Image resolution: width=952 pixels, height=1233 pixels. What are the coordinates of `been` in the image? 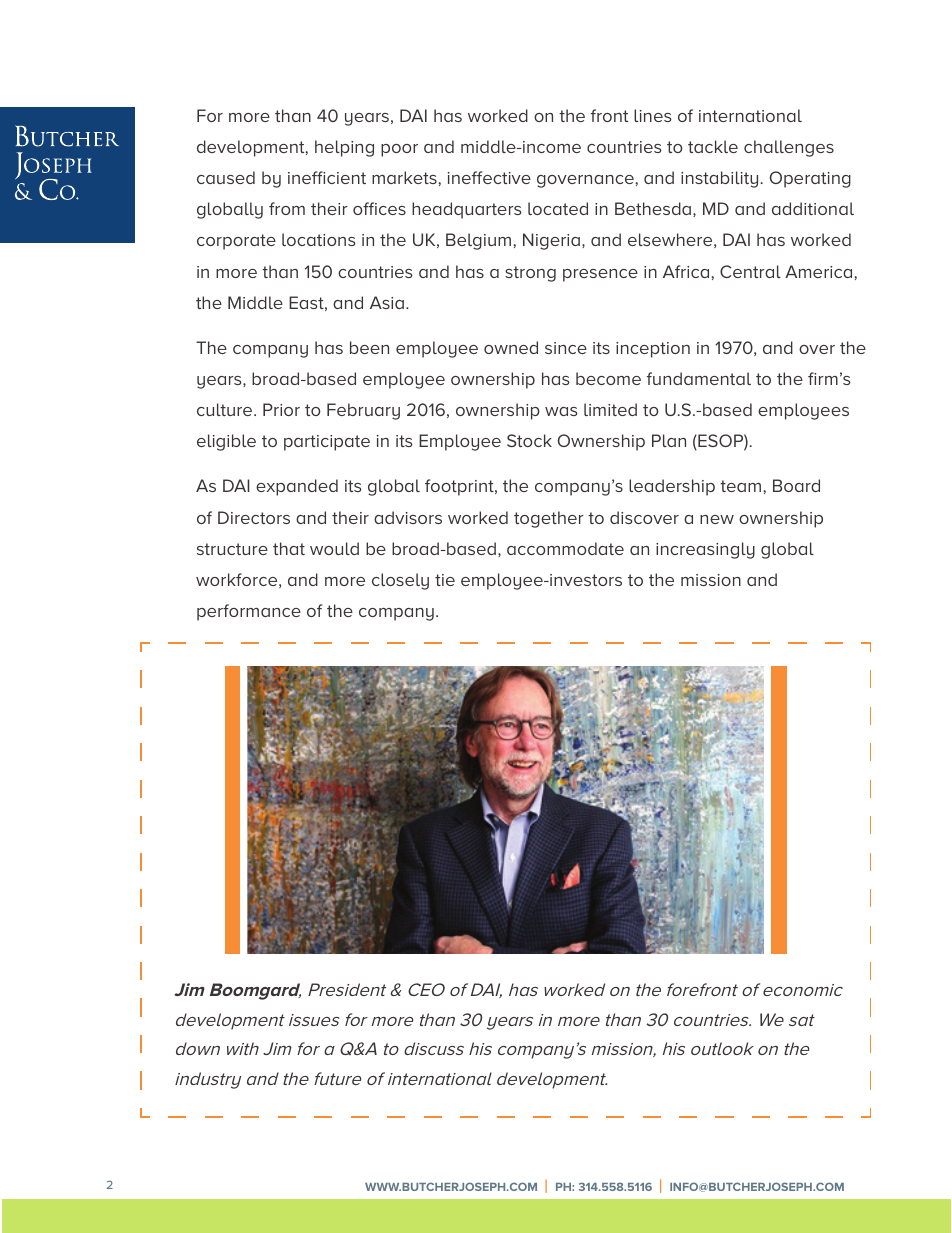 It's located at (369, 347).
